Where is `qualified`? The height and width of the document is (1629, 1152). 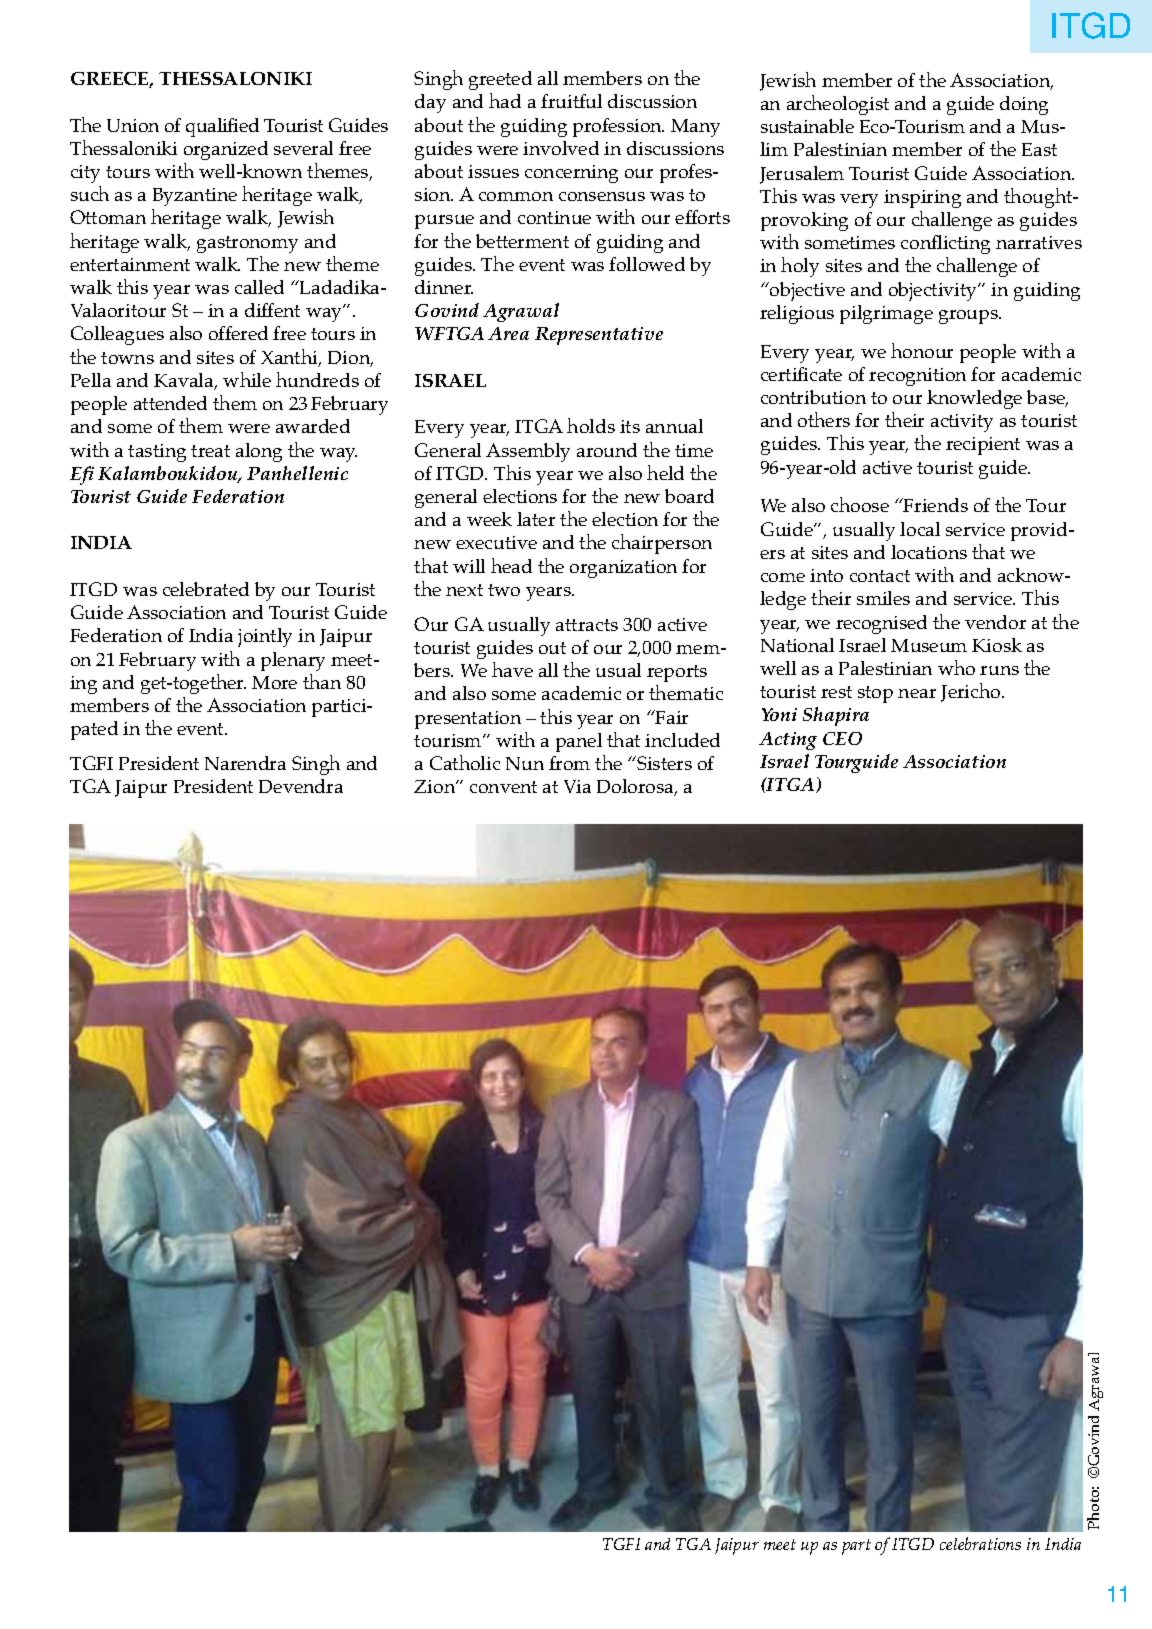
qualified is located at coordinates (222, 127).
